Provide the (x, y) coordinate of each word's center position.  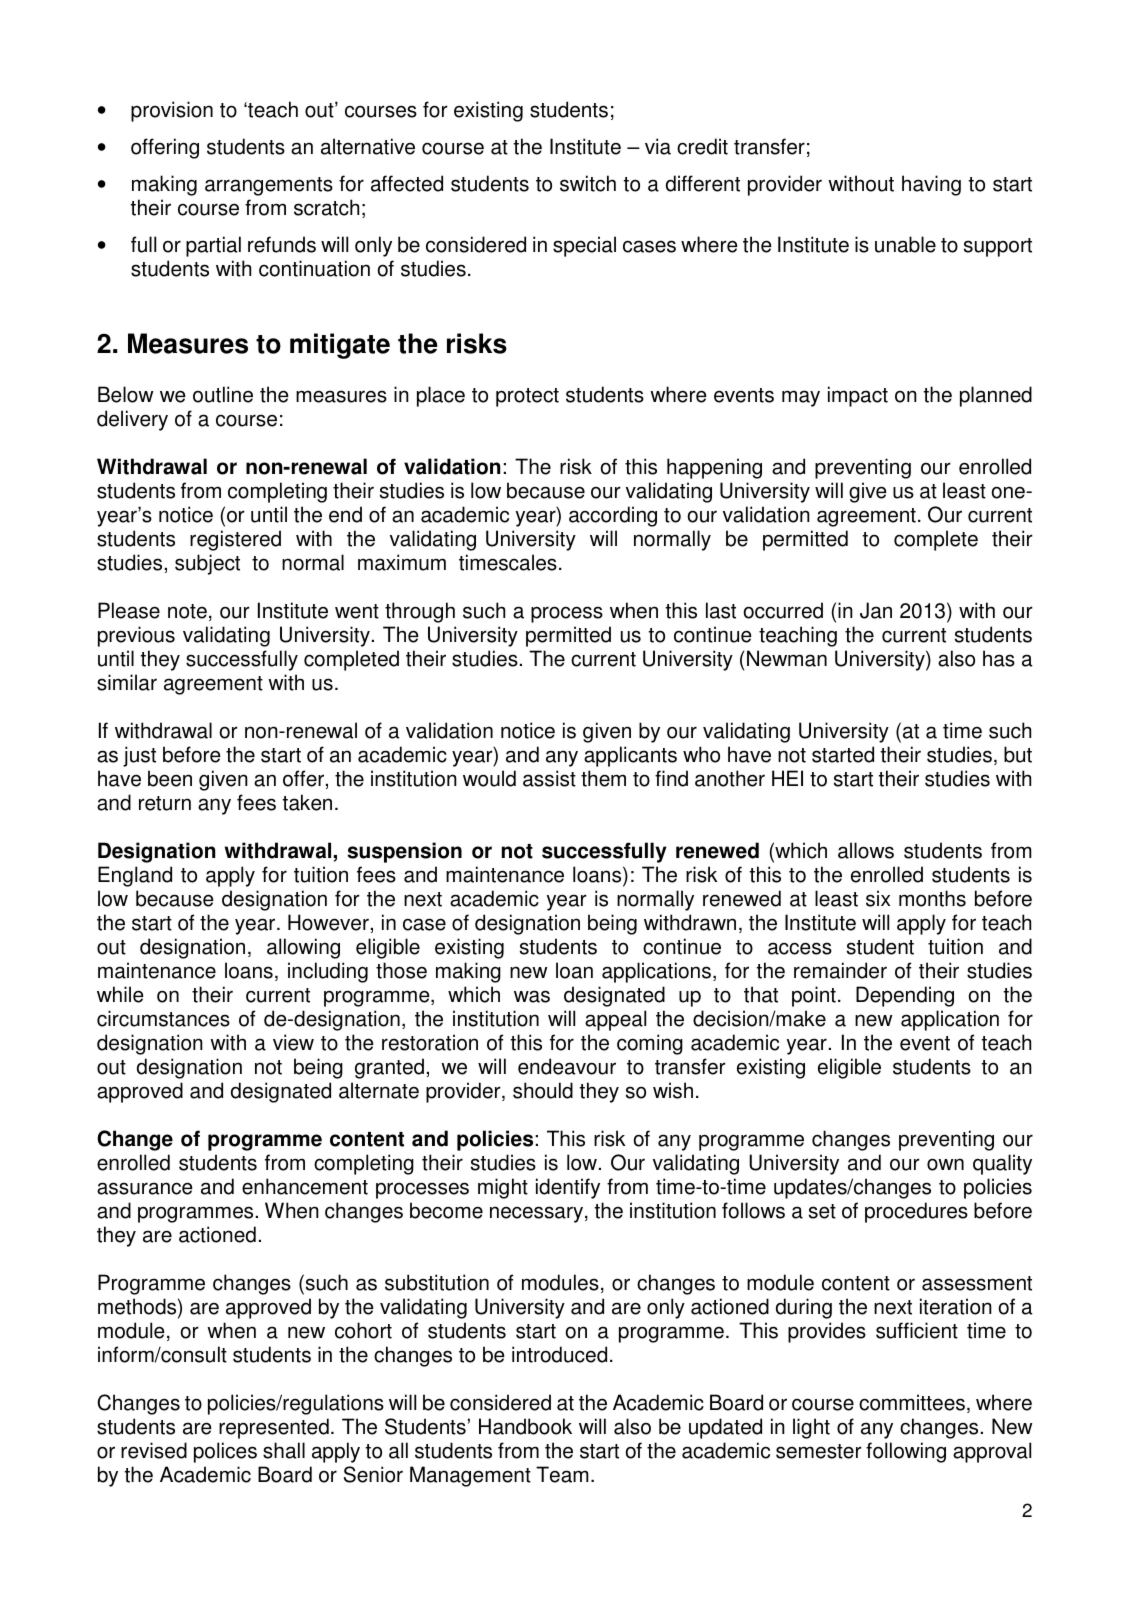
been (170, 778)
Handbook (525, 1426)
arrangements (269, 186)
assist (549, 778)
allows (866, 850)
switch (588, 183)
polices (225, 1452)
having (931, 185)
